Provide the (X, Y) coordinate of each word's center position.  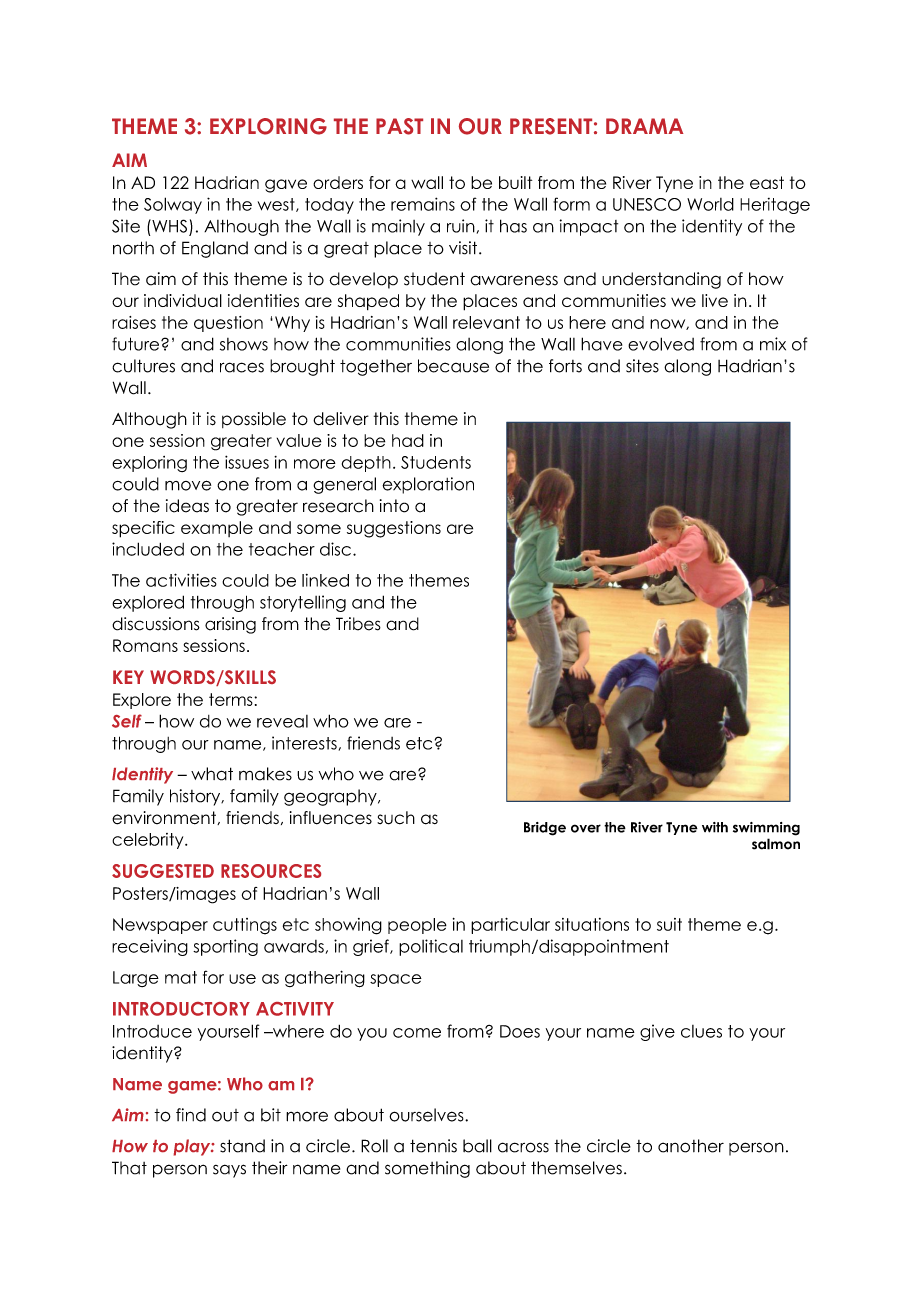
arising (230, 625)
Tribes (358, 624)
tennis (433, 1146)
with (715, 827)
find (191, 1115)
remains (423, 204)
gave (286, 186)
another (691, 1146)
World (710, 204)
